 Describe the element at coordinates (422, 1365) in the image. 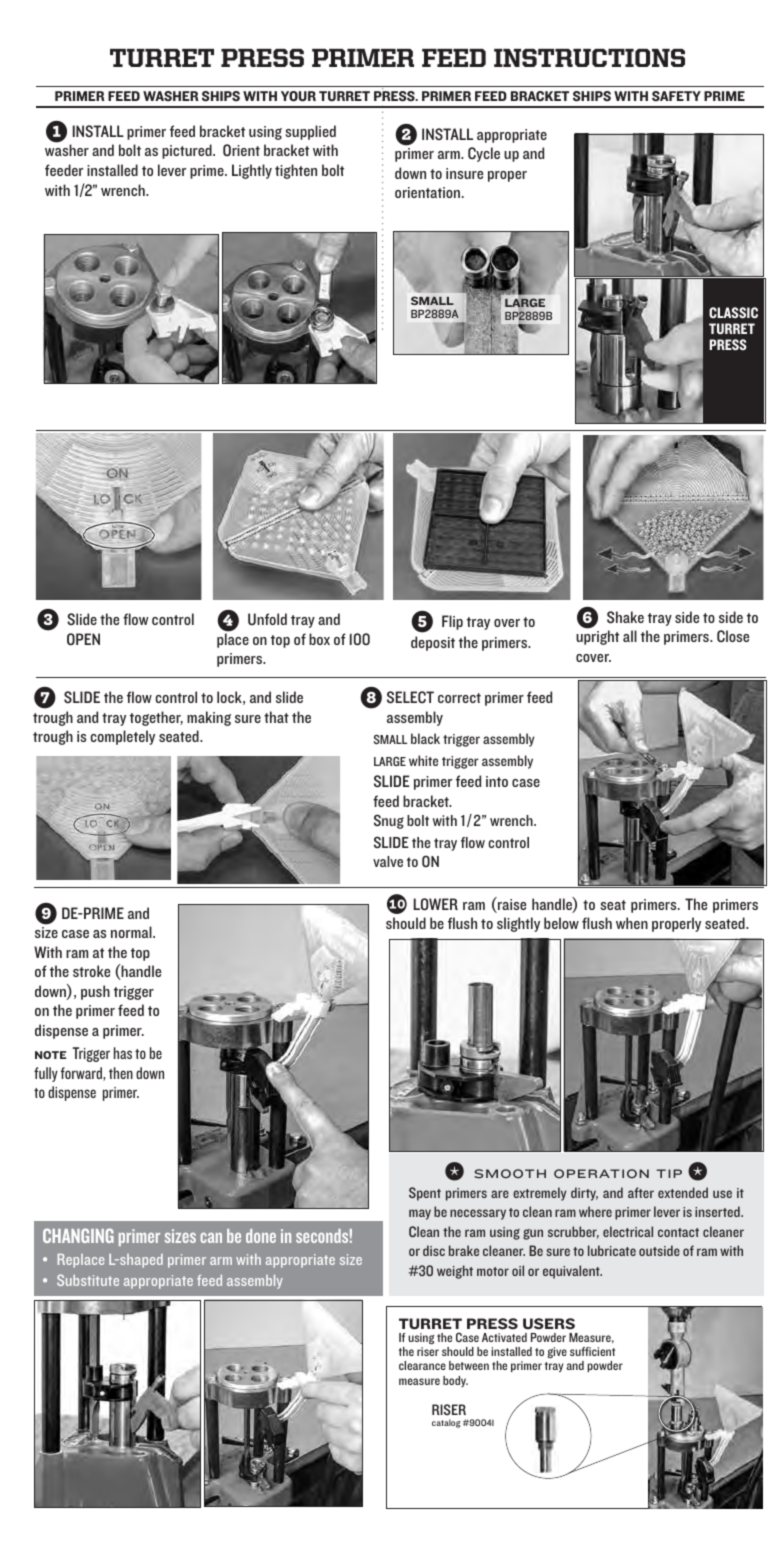

I see `clearance` at that location.
